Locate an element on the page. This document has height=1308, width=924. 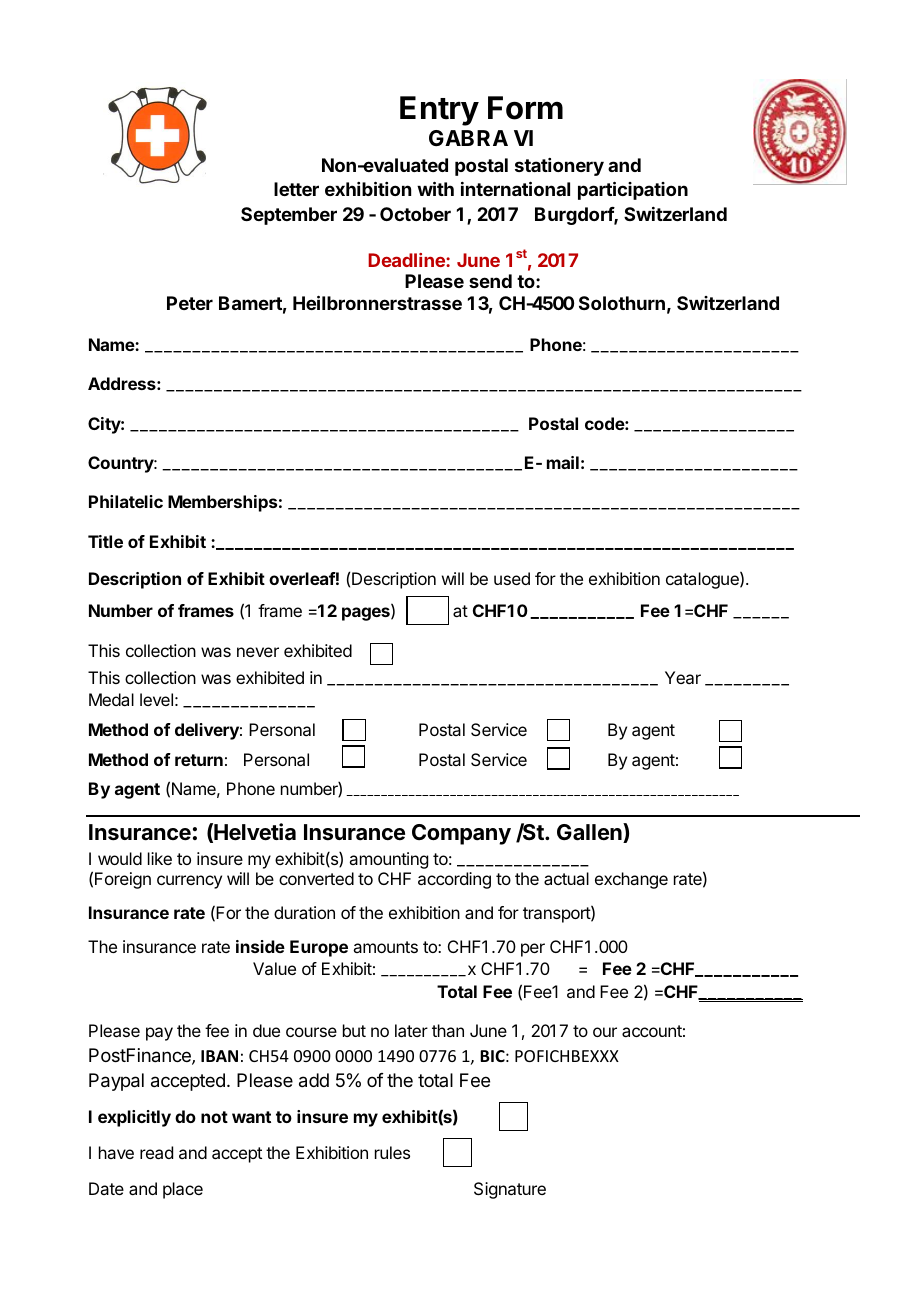
pages is located at coordinates (367, 614).
